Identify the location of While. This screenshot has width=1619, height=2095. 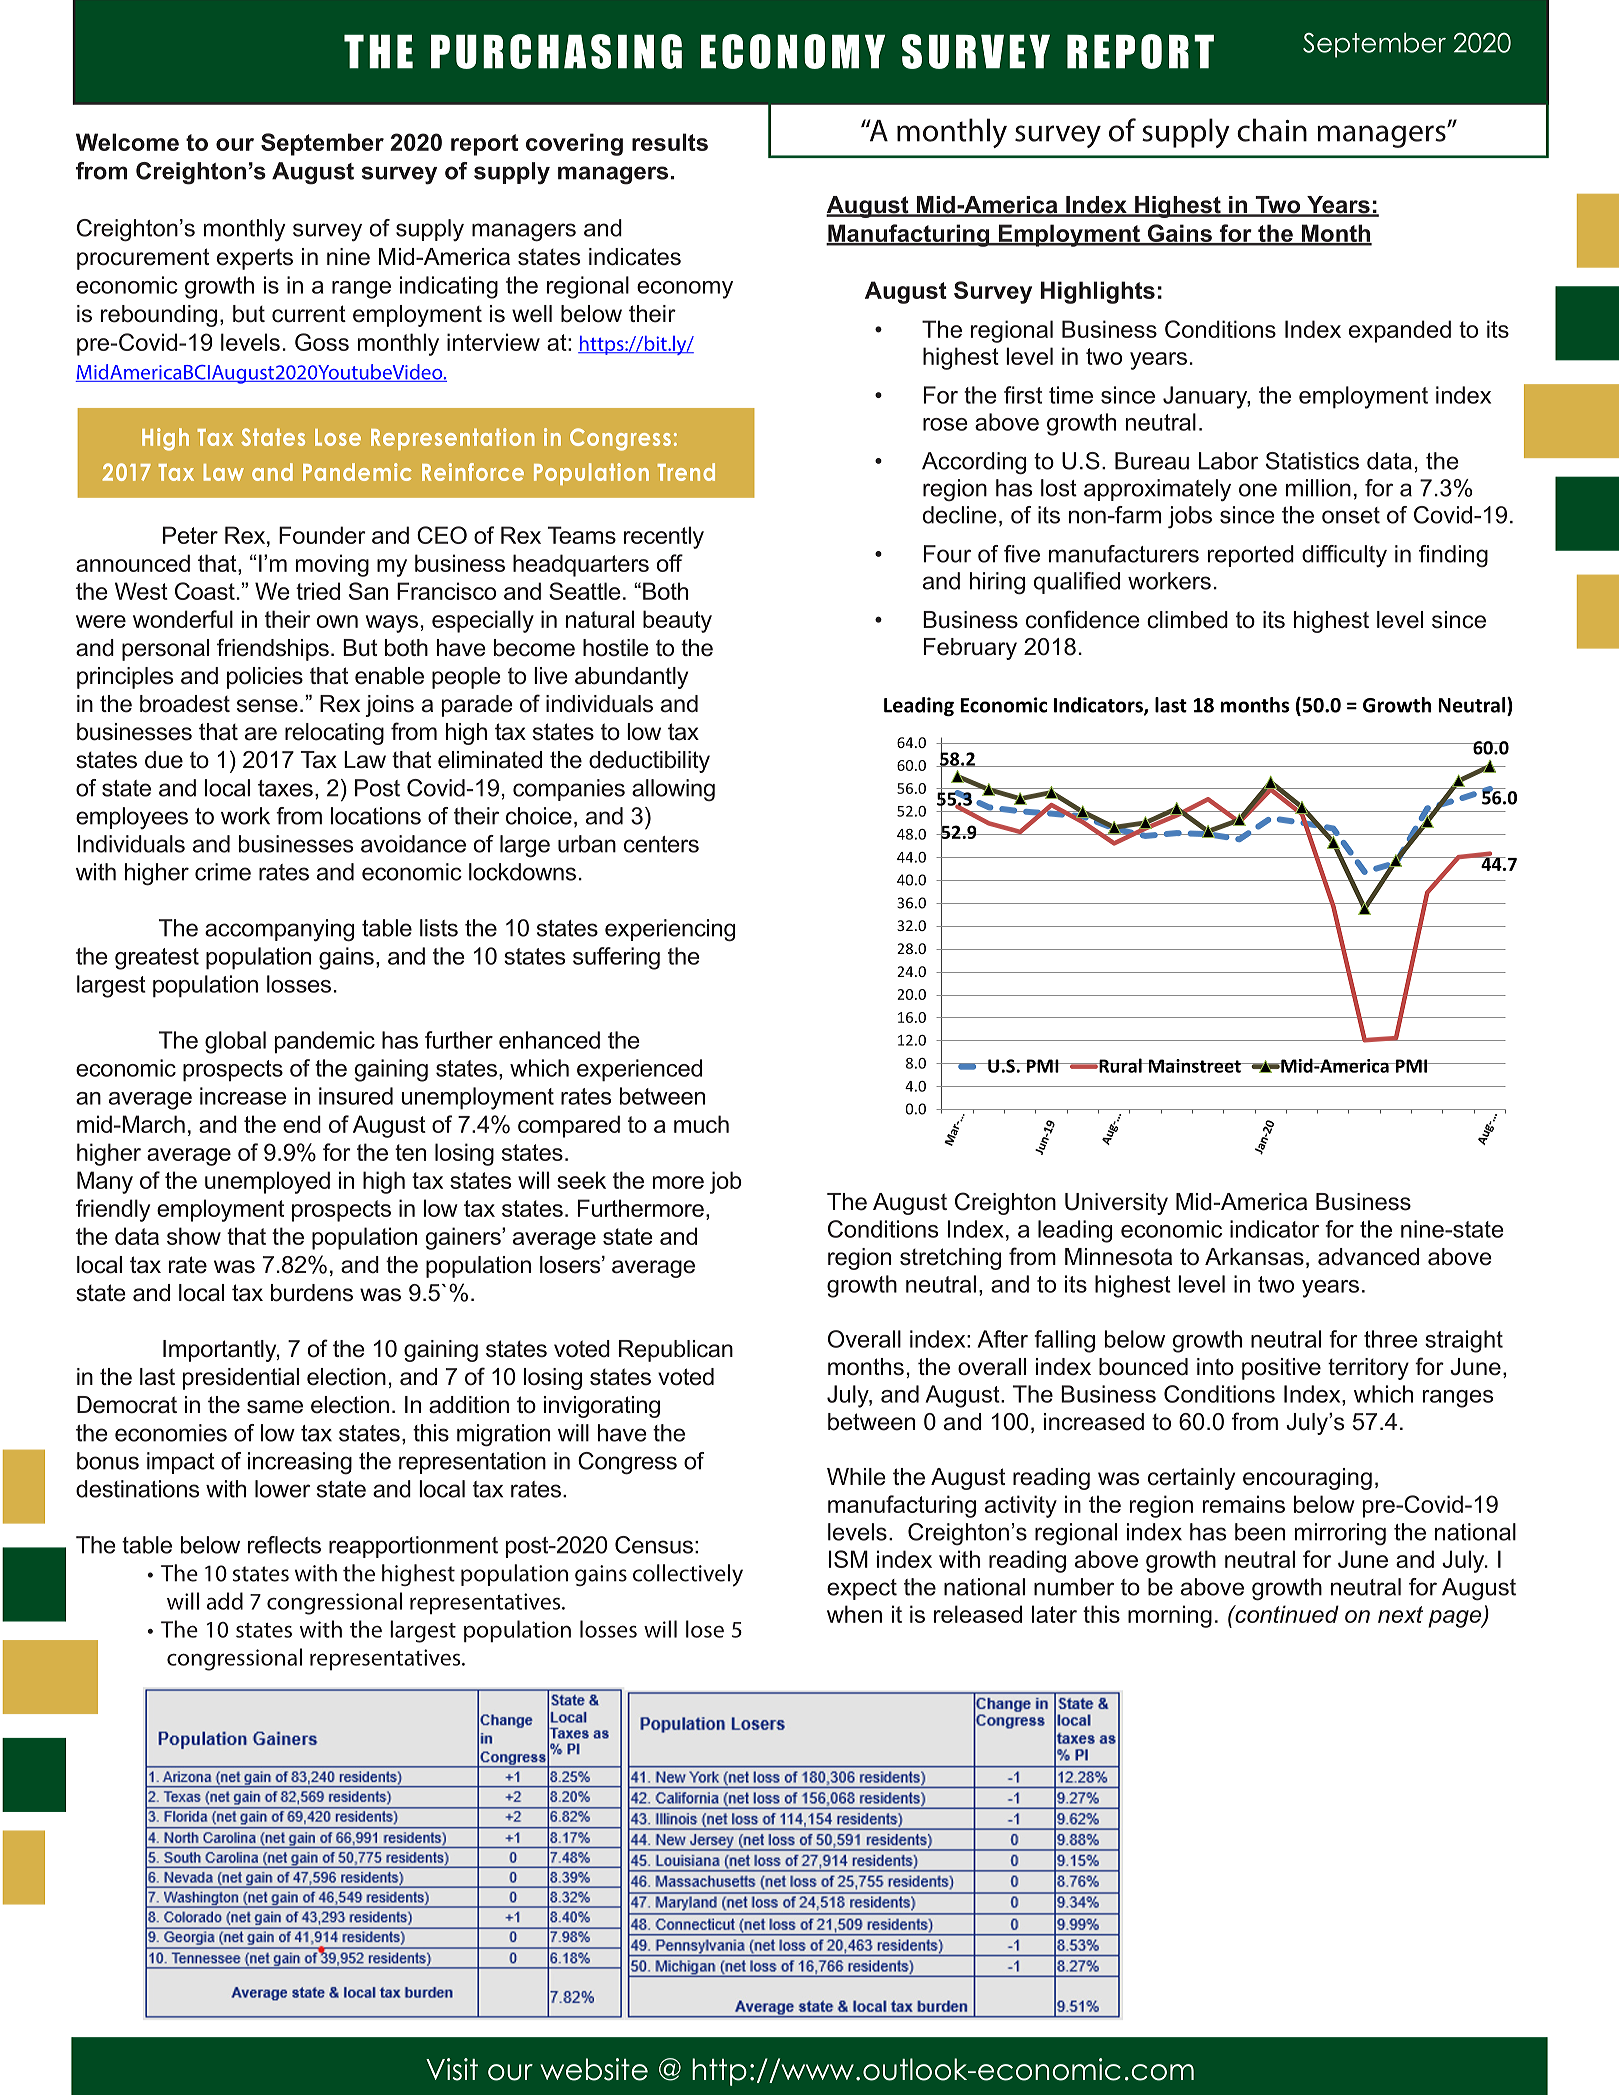
(856, 1477).
